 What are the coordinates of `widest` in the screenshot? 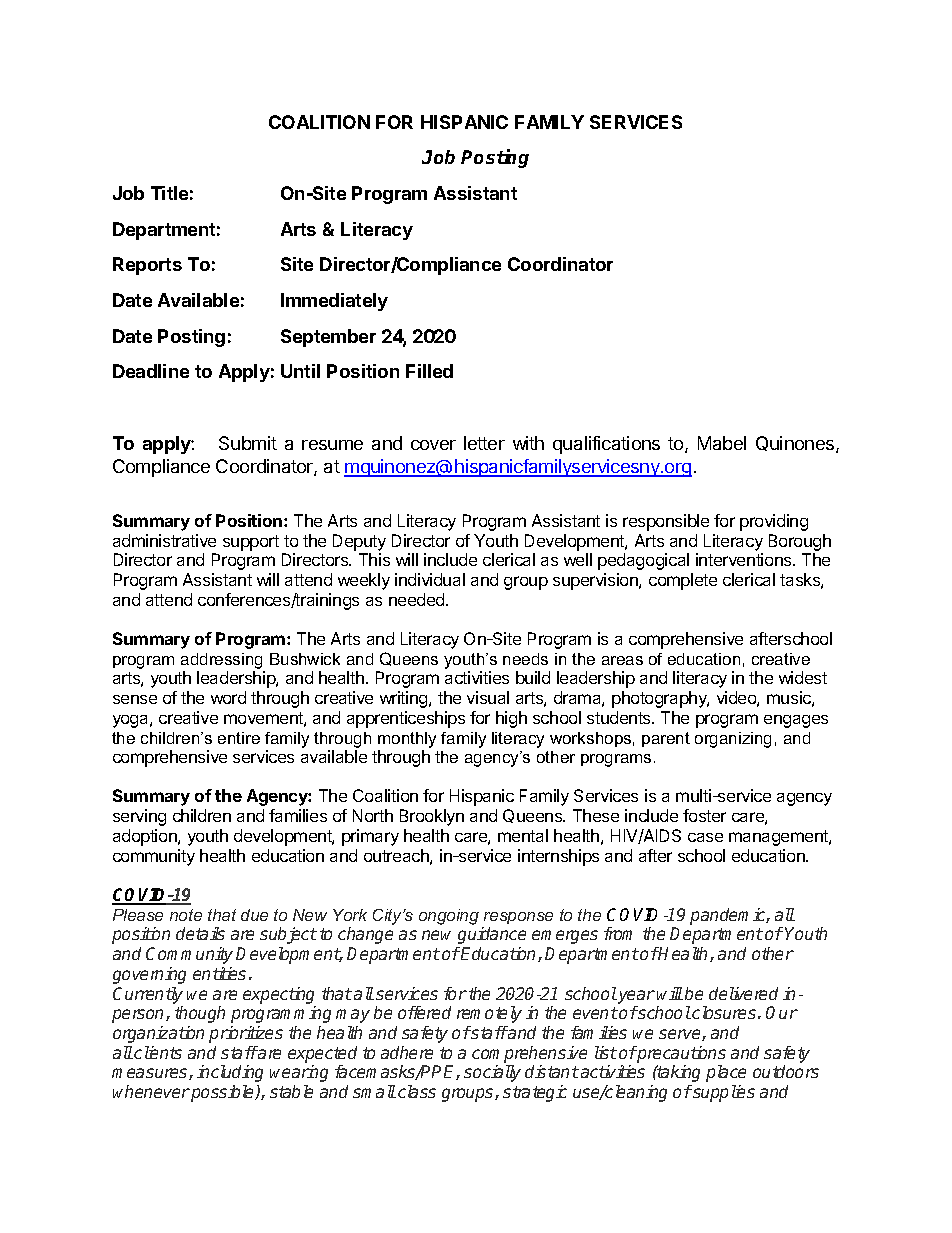 It's located at (803, 677).
